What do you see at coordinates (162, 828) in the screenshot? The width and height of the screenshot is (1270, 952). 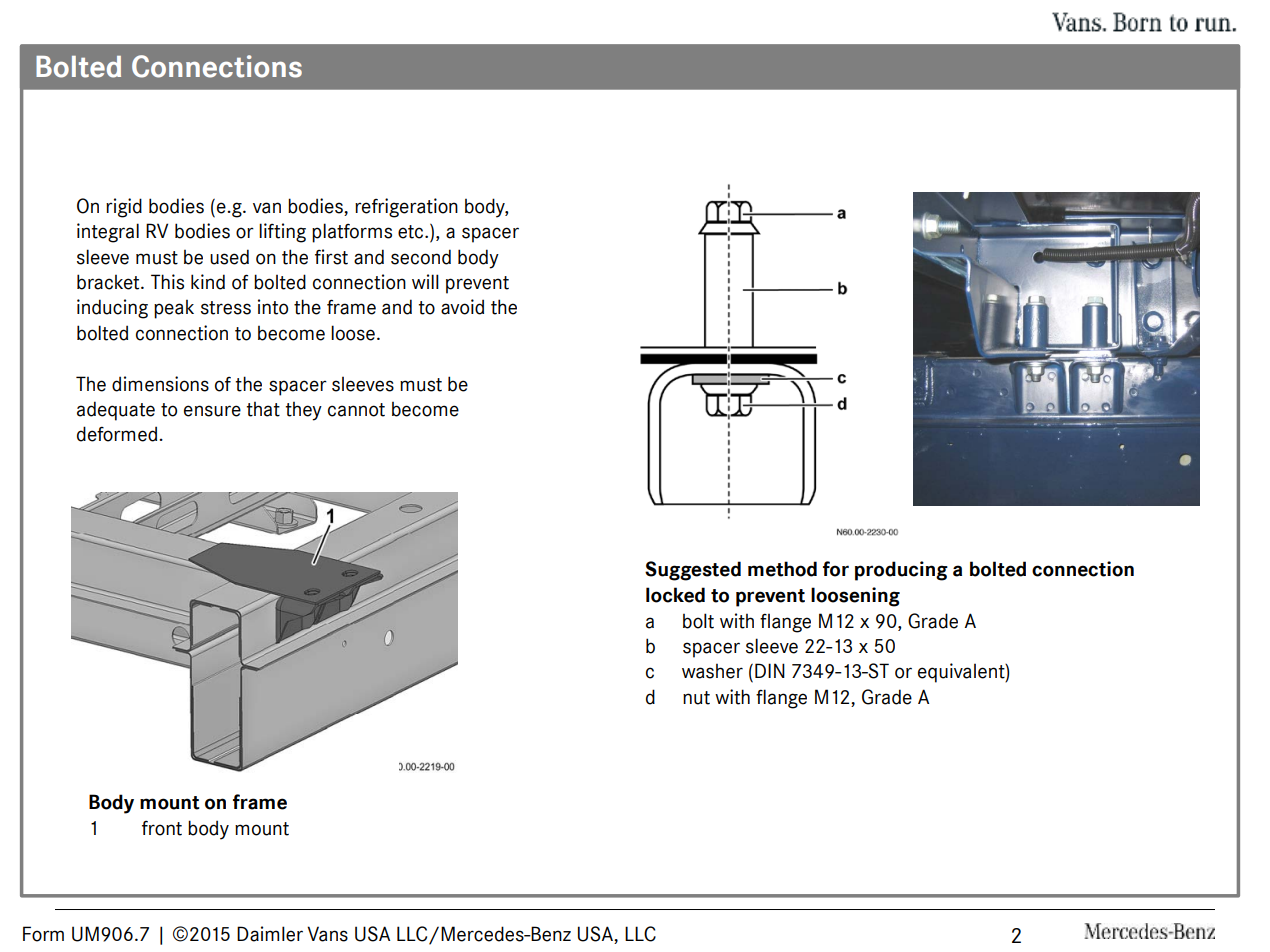 I see `front` at bounding box center [162, 828].
